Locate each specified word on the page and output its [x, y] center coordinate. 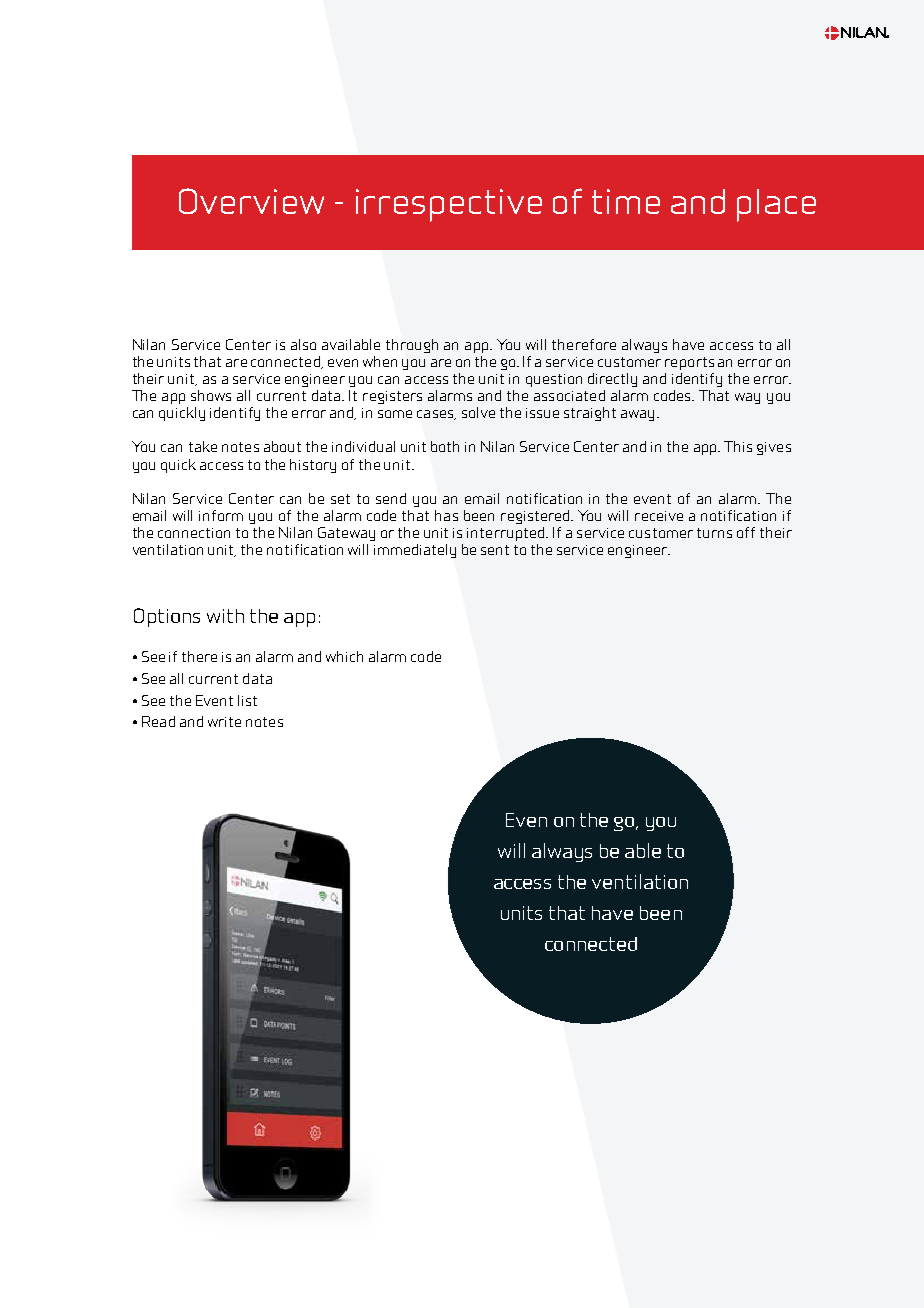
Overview [251, 201]
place [776, 205]
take [203, 446]
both [445, 446]
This [738, 446]
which [344, 656]
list [247, 700]
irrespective [449, 205]
